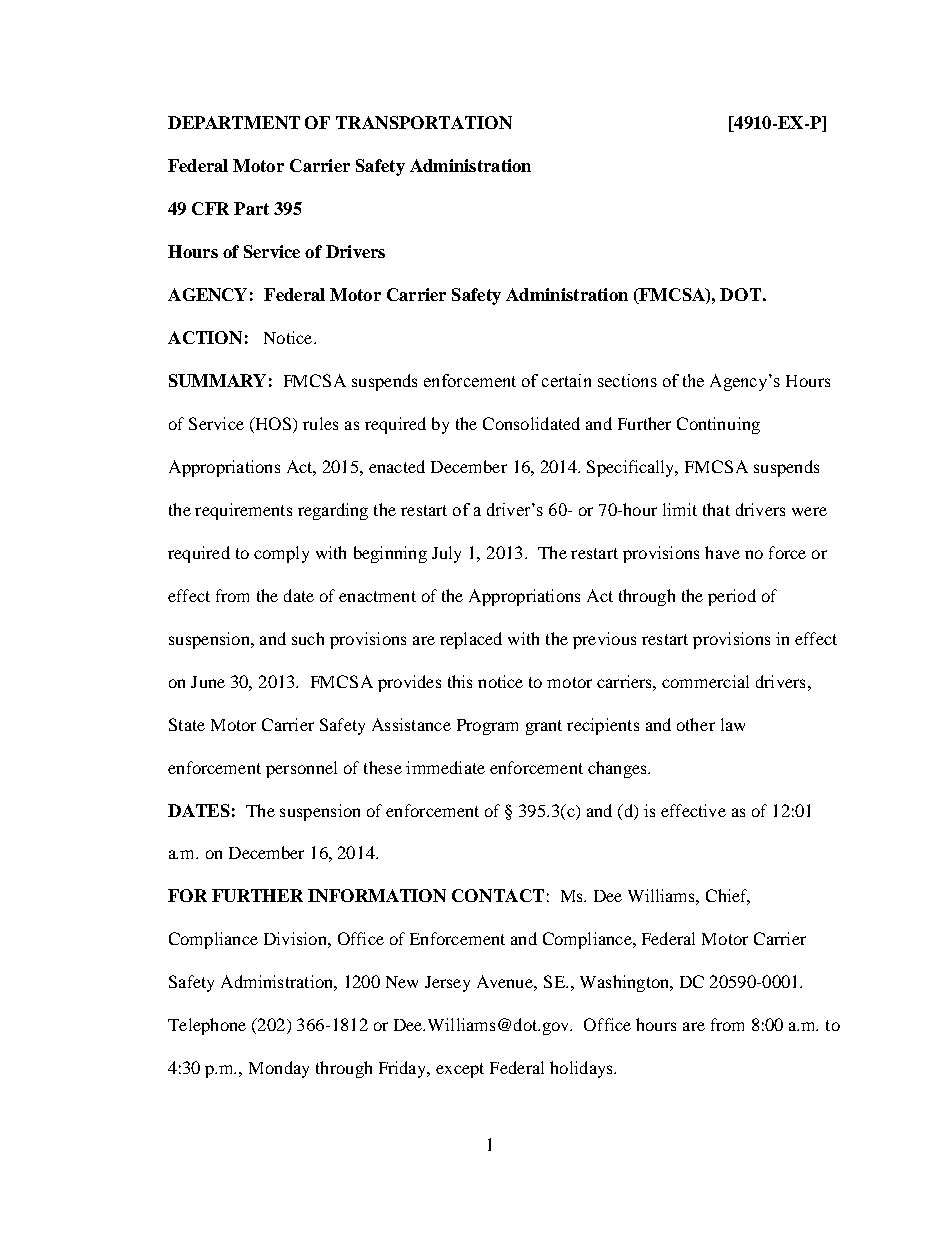  I want to click on CFR, so click(210, 208).
